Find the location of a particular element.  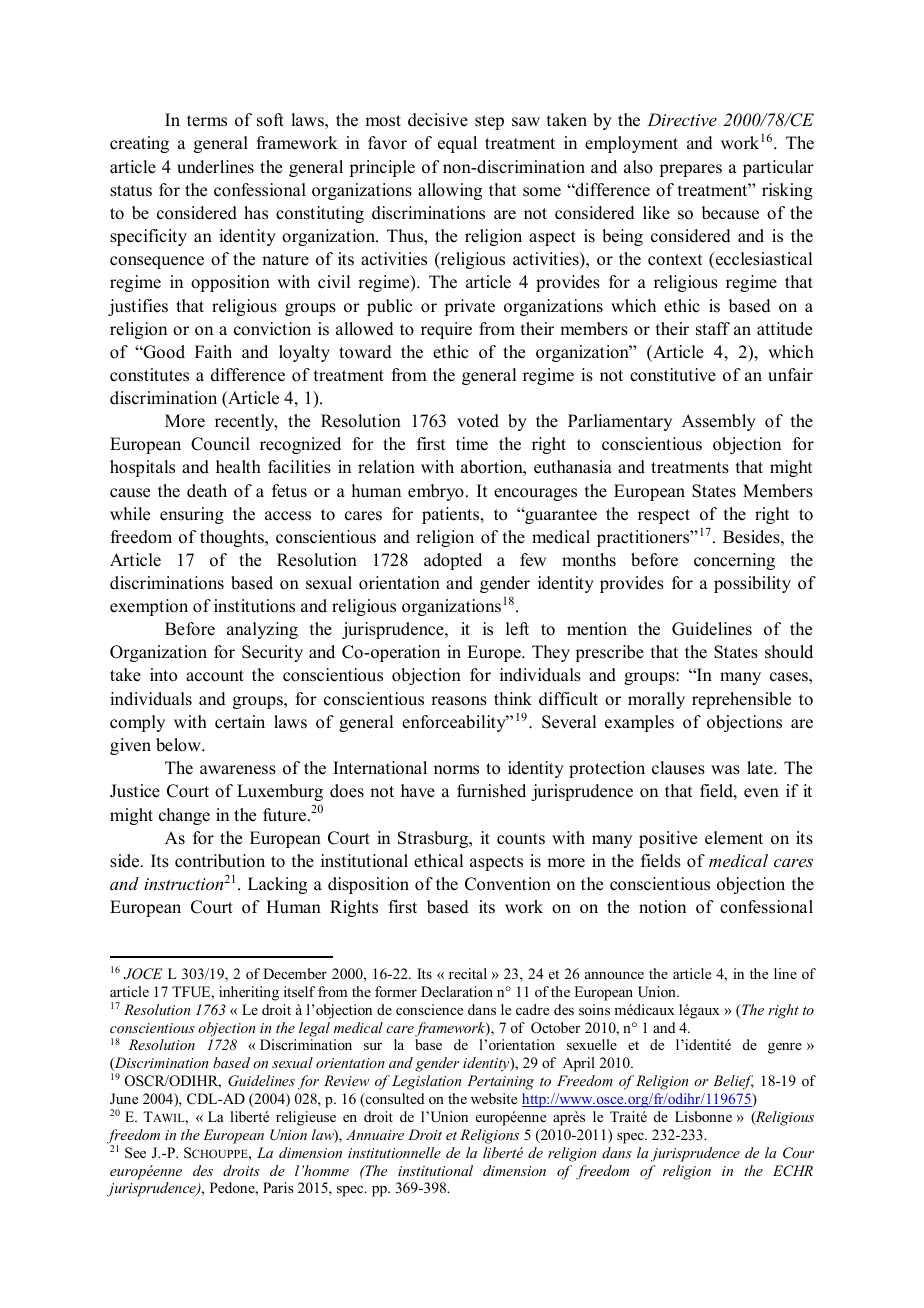

equal is located at coordinates (457, 144).
